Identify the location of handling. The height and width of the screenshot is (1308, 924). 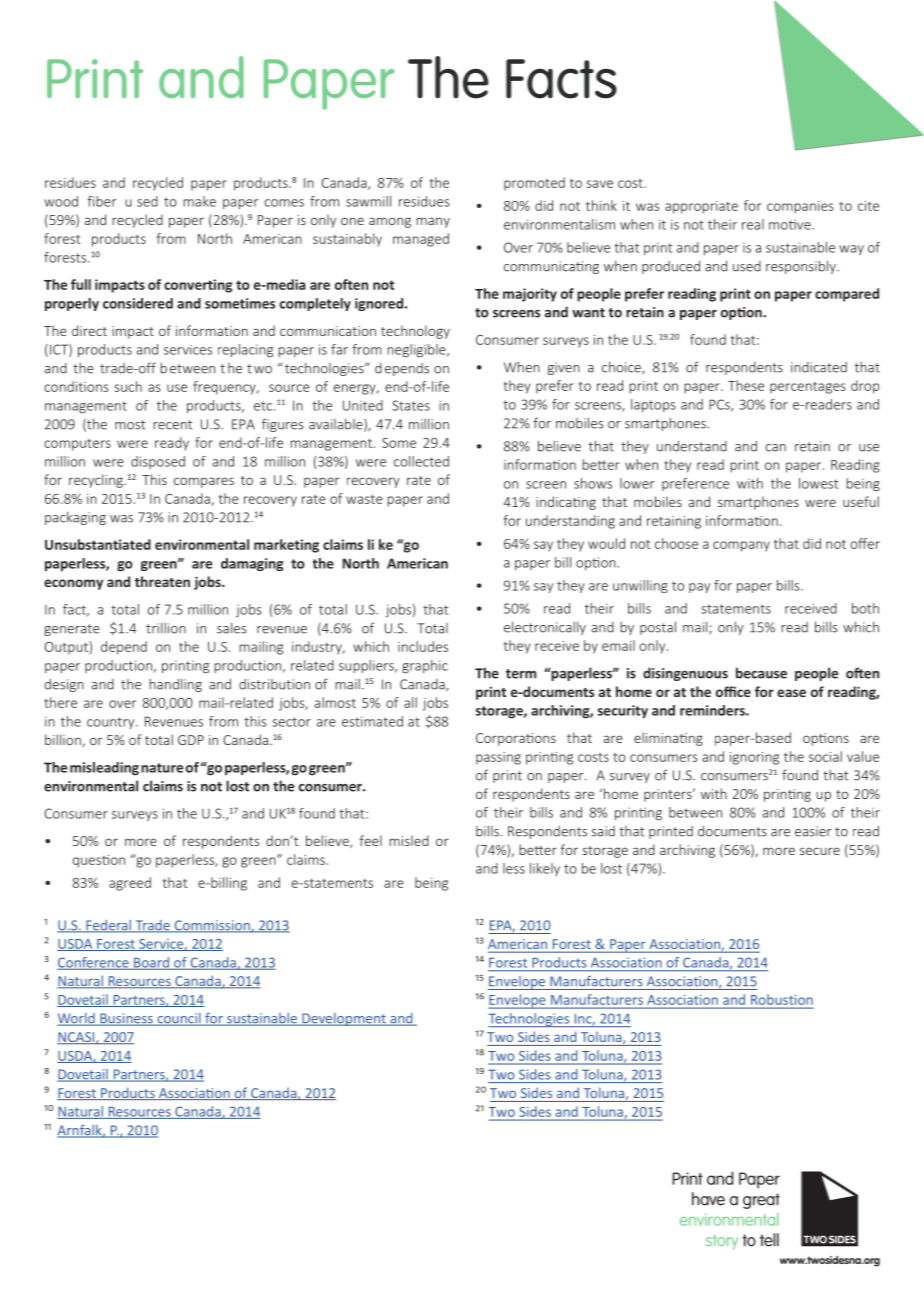
(175, 685).
